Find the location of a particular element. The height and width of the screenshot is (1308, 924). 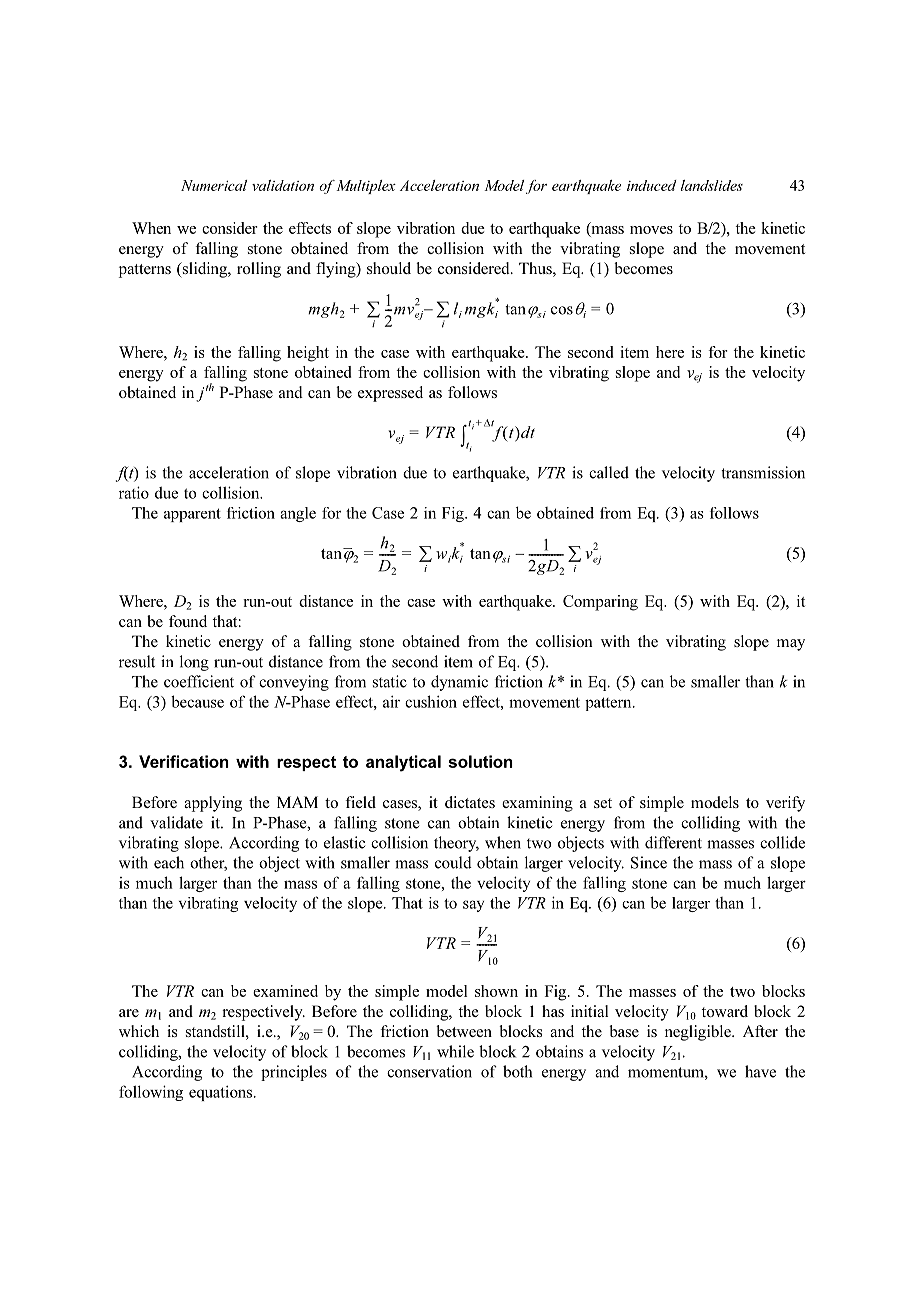

Multiplex is located at coordinates (365, 187).
